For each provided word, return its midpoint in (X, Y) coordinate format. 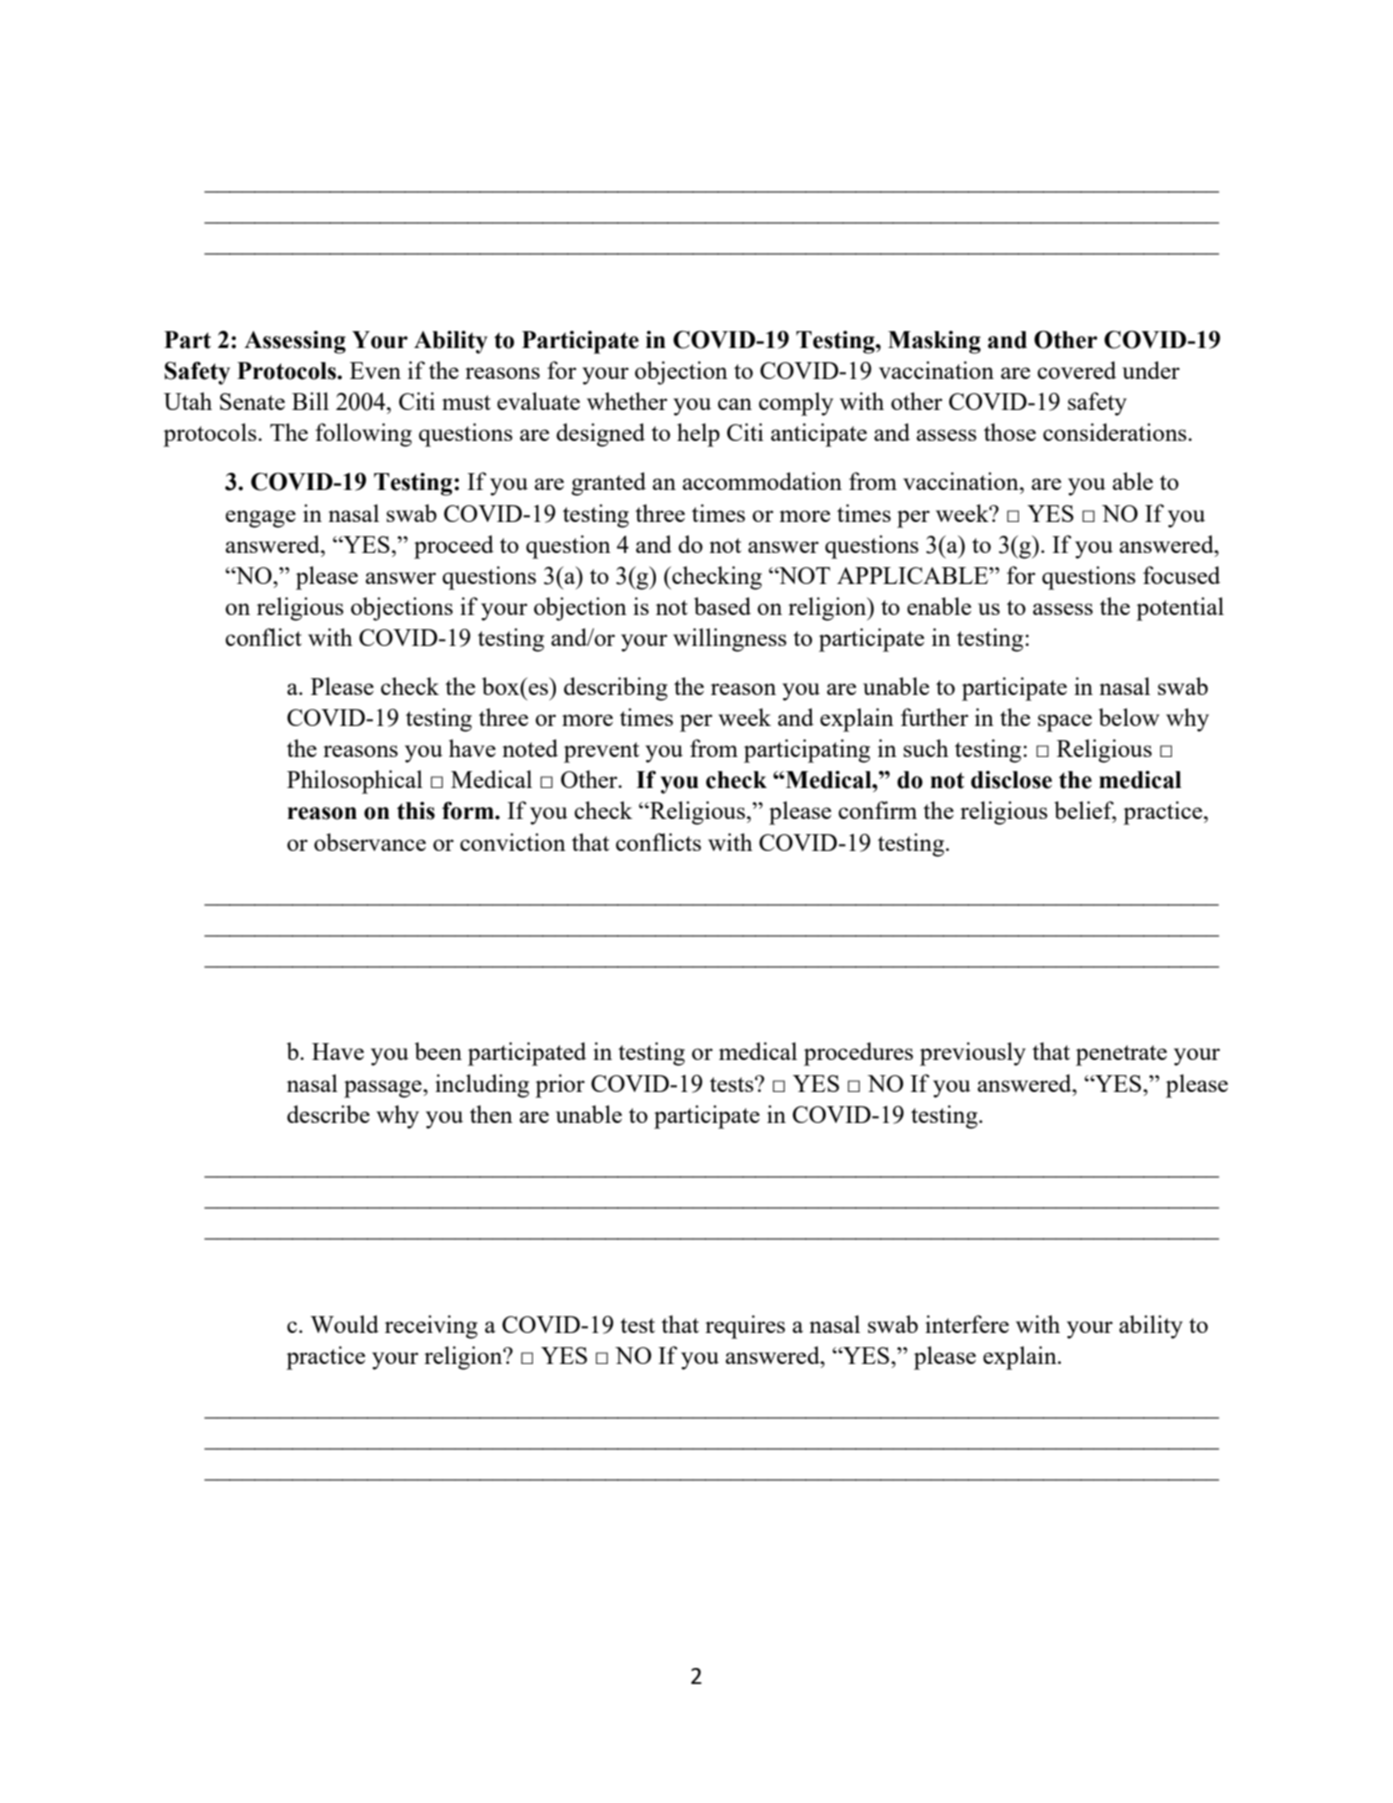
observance (370, 842)
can (735, 404)
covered (1076, 370)
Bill (310, 401)
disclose (1011, 780)
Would (344, 1324)
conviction (513, 842)
